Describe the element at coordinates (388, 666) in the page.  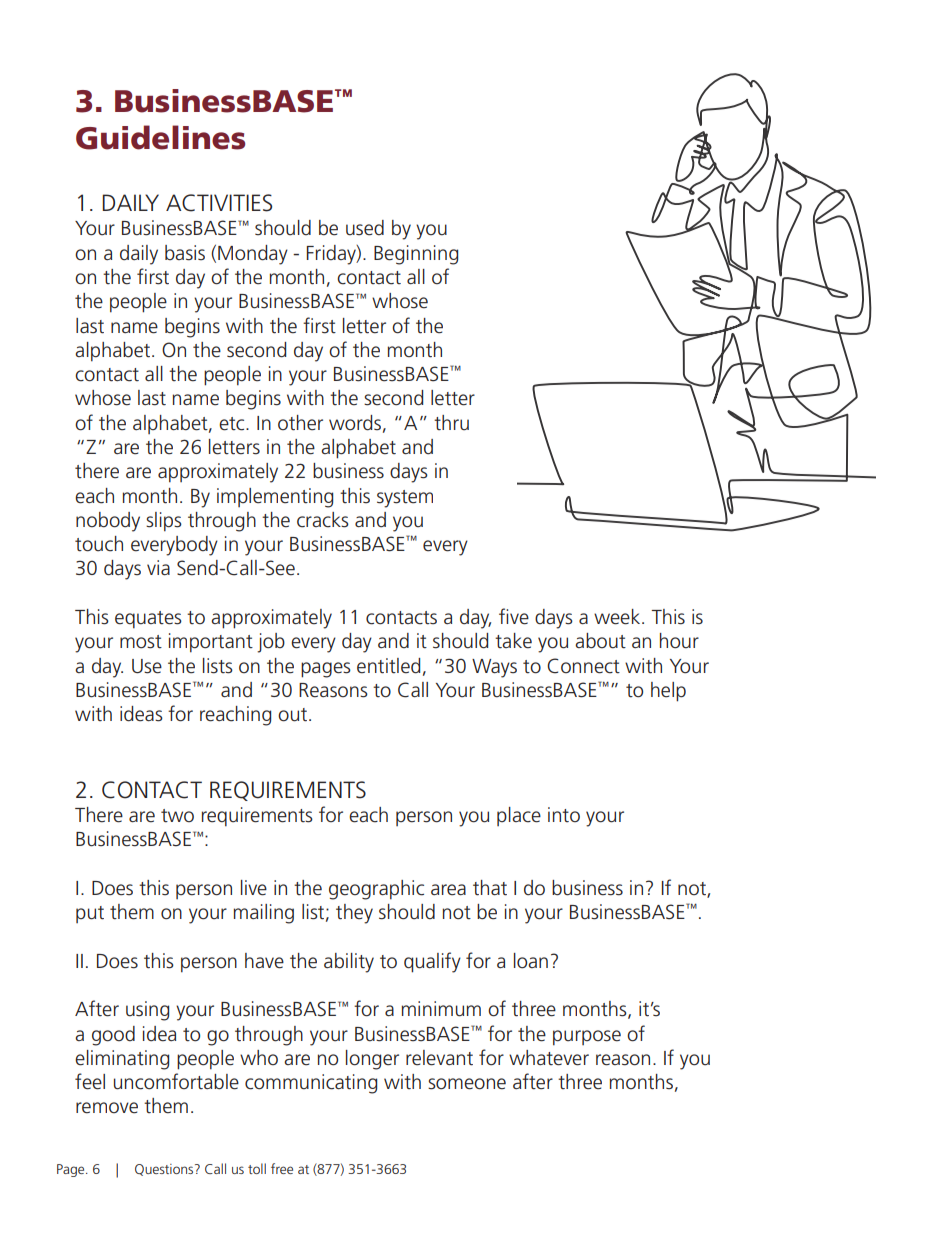
I see `entitled` at that location.
